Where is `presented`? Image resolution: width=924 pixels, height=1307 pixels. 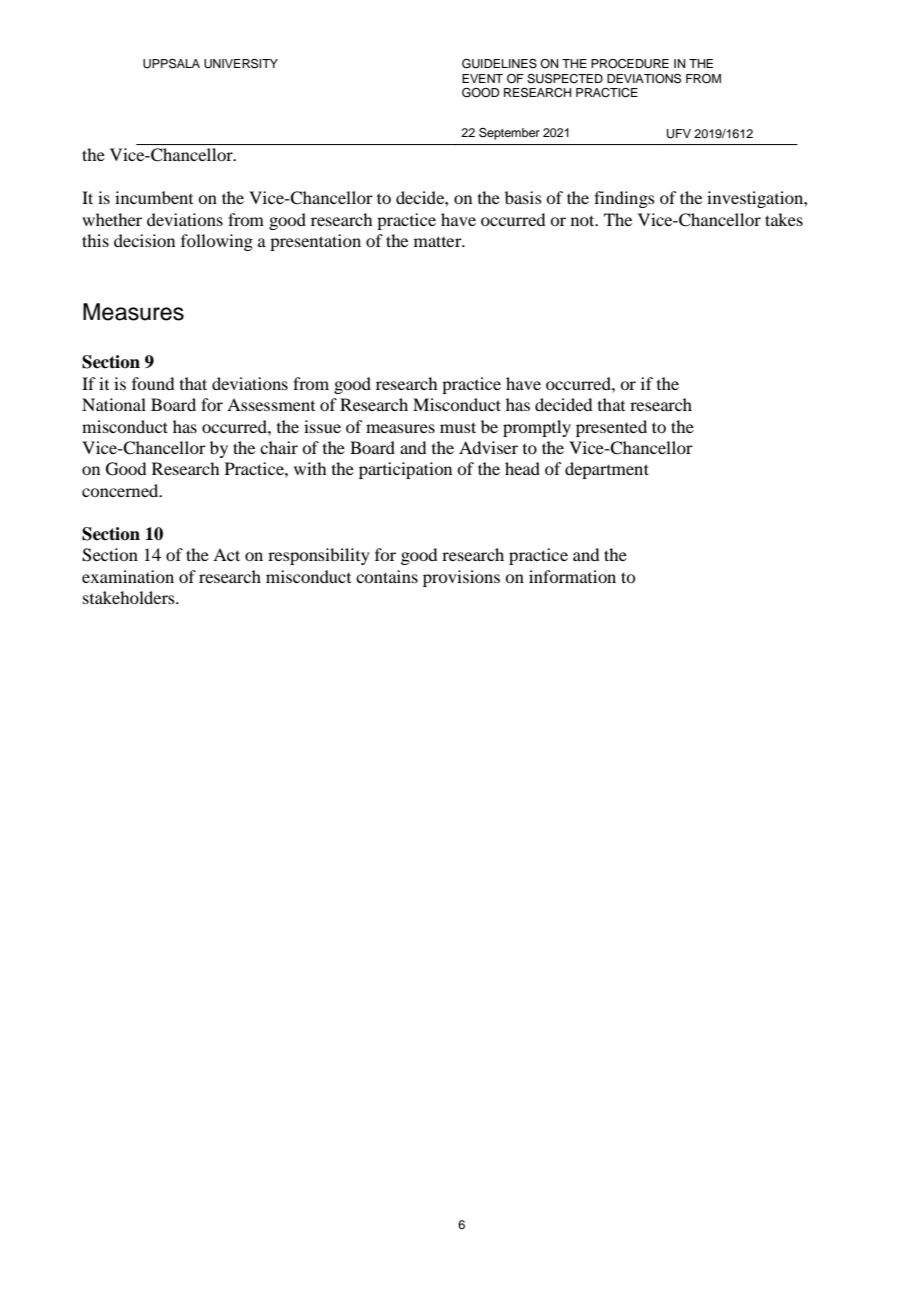
presented is located at coordinates (611, 428).
